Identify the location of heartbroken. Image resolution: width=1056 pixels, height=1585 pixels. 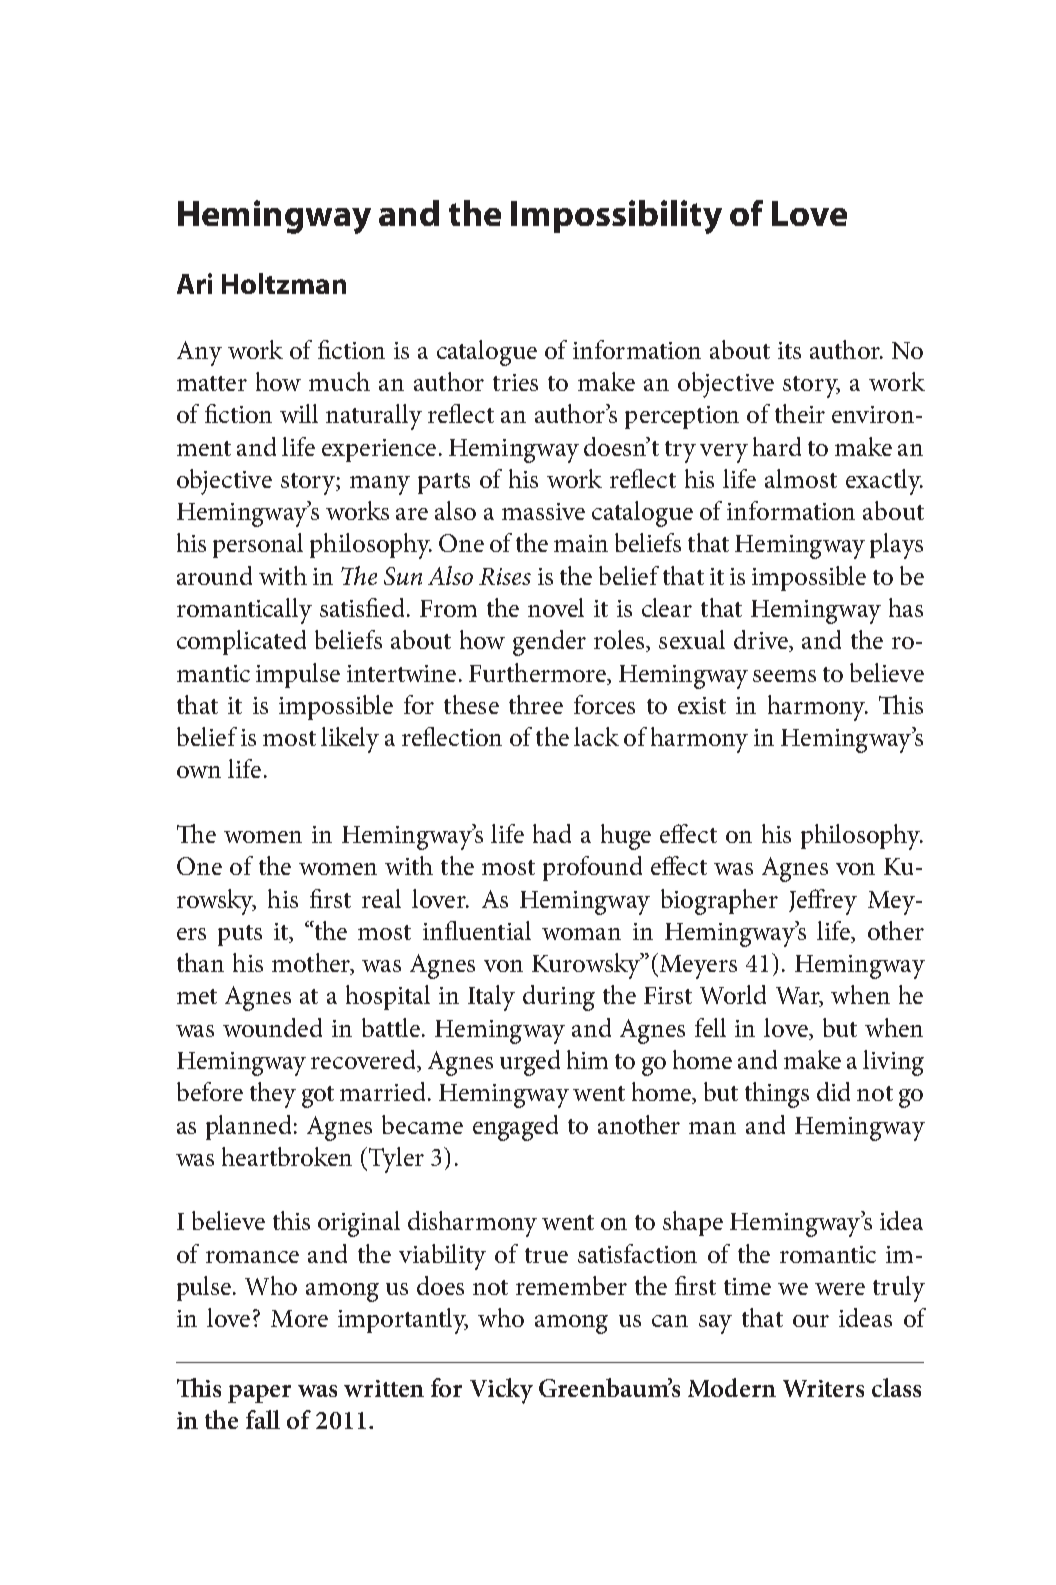
(287, 1156).
